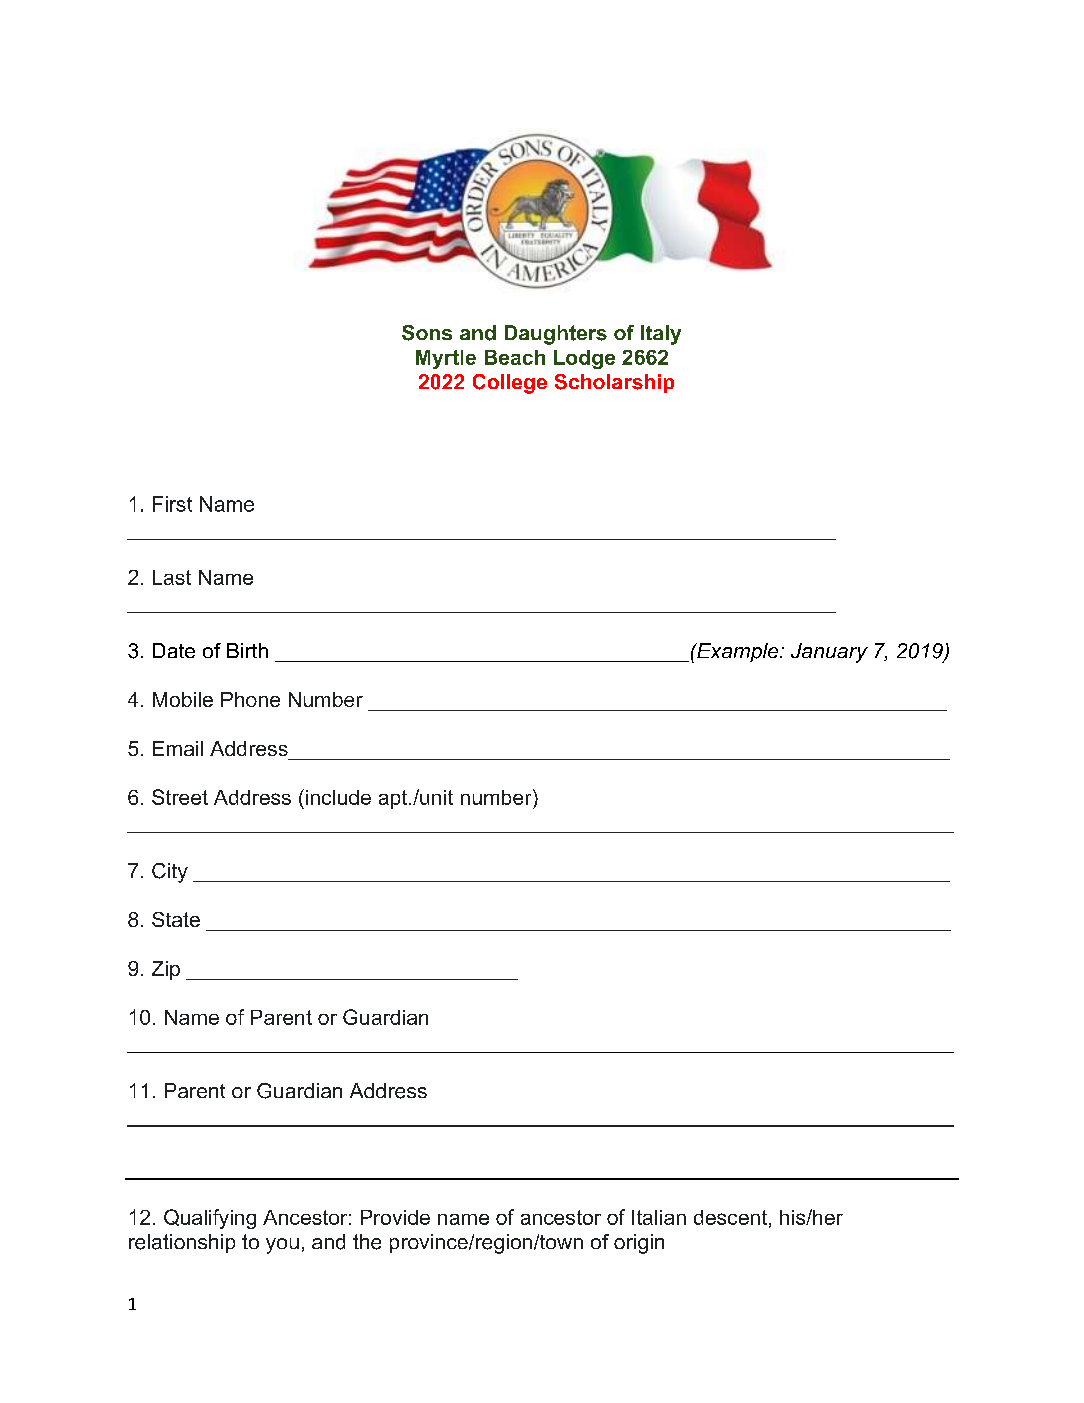 The width and height of the page is (1084, 1403). Describe the element at coordinates (210, 1219) in the page. I see `Qualifying` at that location.
